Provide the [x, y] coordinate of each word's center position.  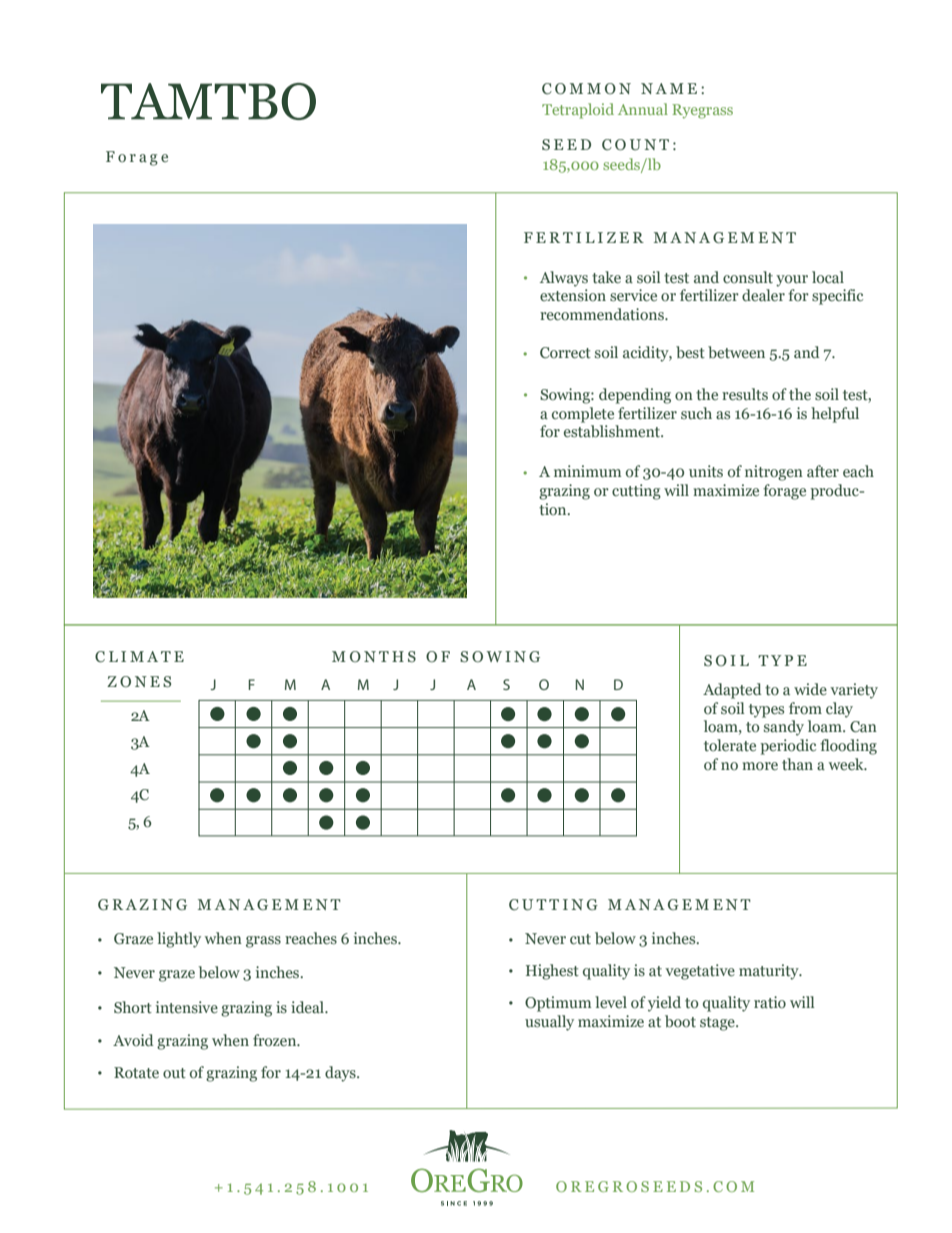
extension [573, 295]
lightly [179, 940]
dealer [763, 295]
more [760, 766]
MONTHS [374, 656]
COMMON [586, 89]
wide [810, 689]
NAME [669, 88]
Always [564, 279]
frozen [276, 1040]
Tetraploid [578, 111]
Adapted [732, 691]
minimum [587, 471]
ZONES [139, 682]
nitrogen [774, 473]
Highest [552, 972]
